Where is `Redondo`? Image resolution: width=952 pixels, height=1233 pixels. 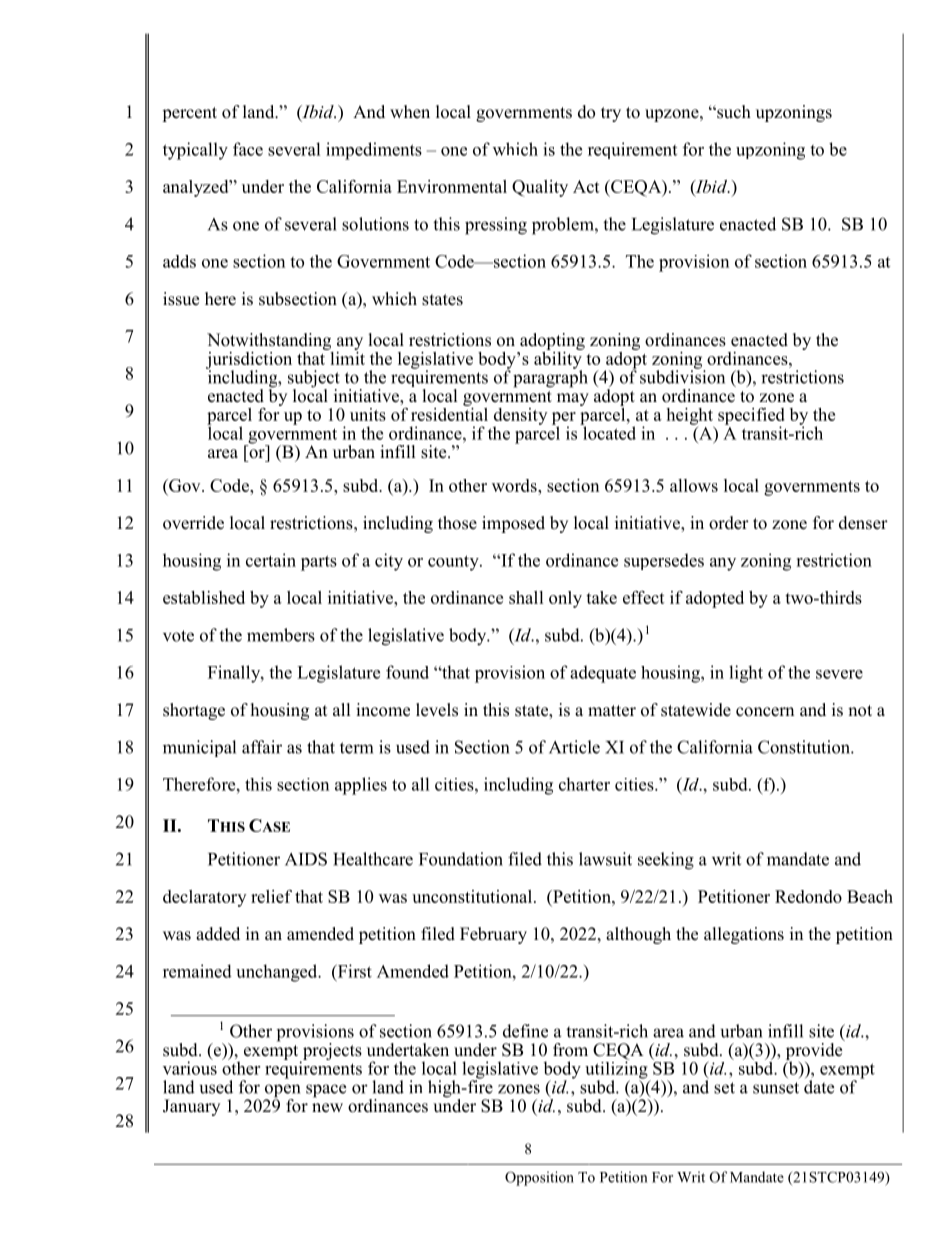
Redondo is located at coordinates (808, 896).
